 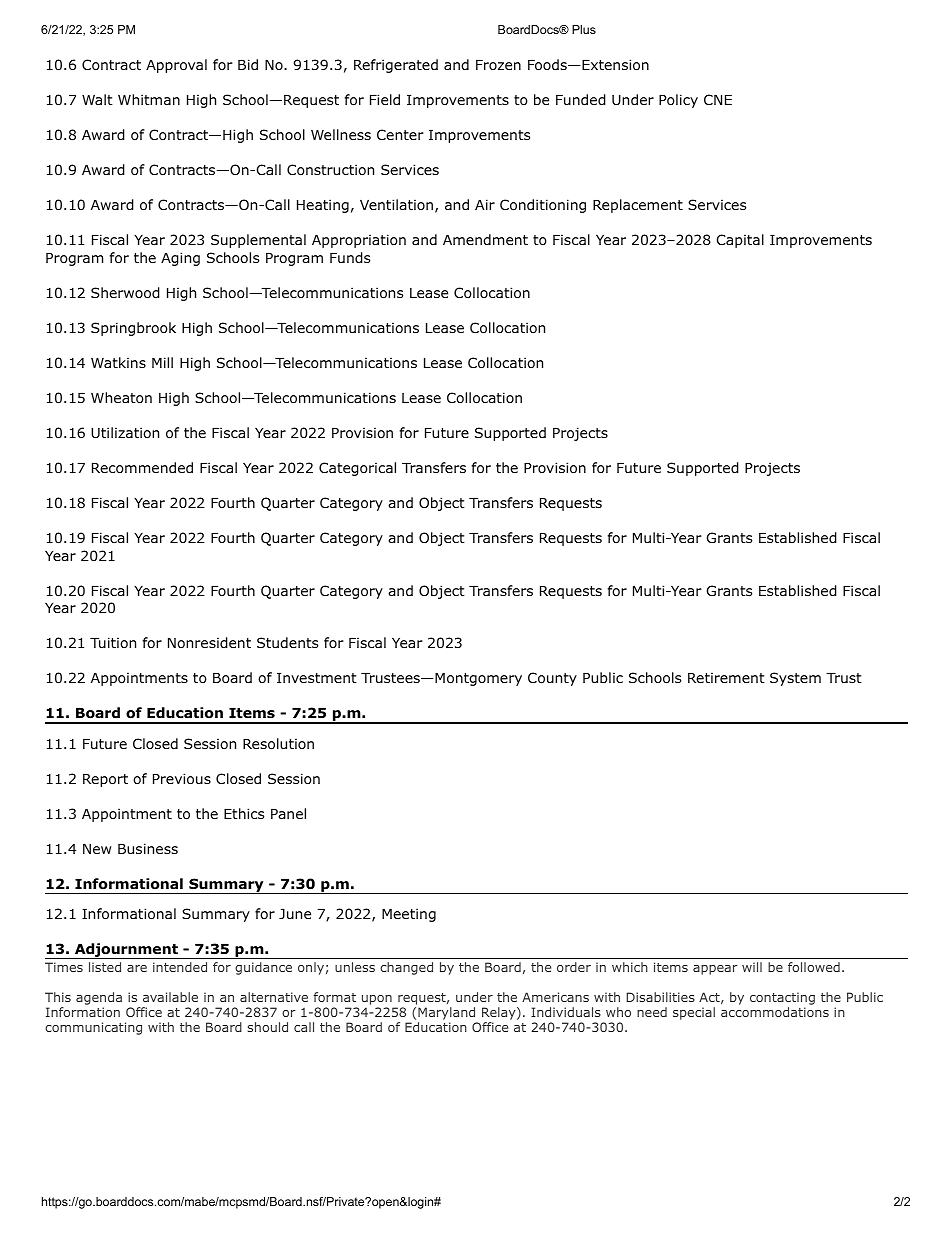 What do you see at coordinates (113, 643) in the document?
I see `Tuition` at bounding box center [113, 643].
